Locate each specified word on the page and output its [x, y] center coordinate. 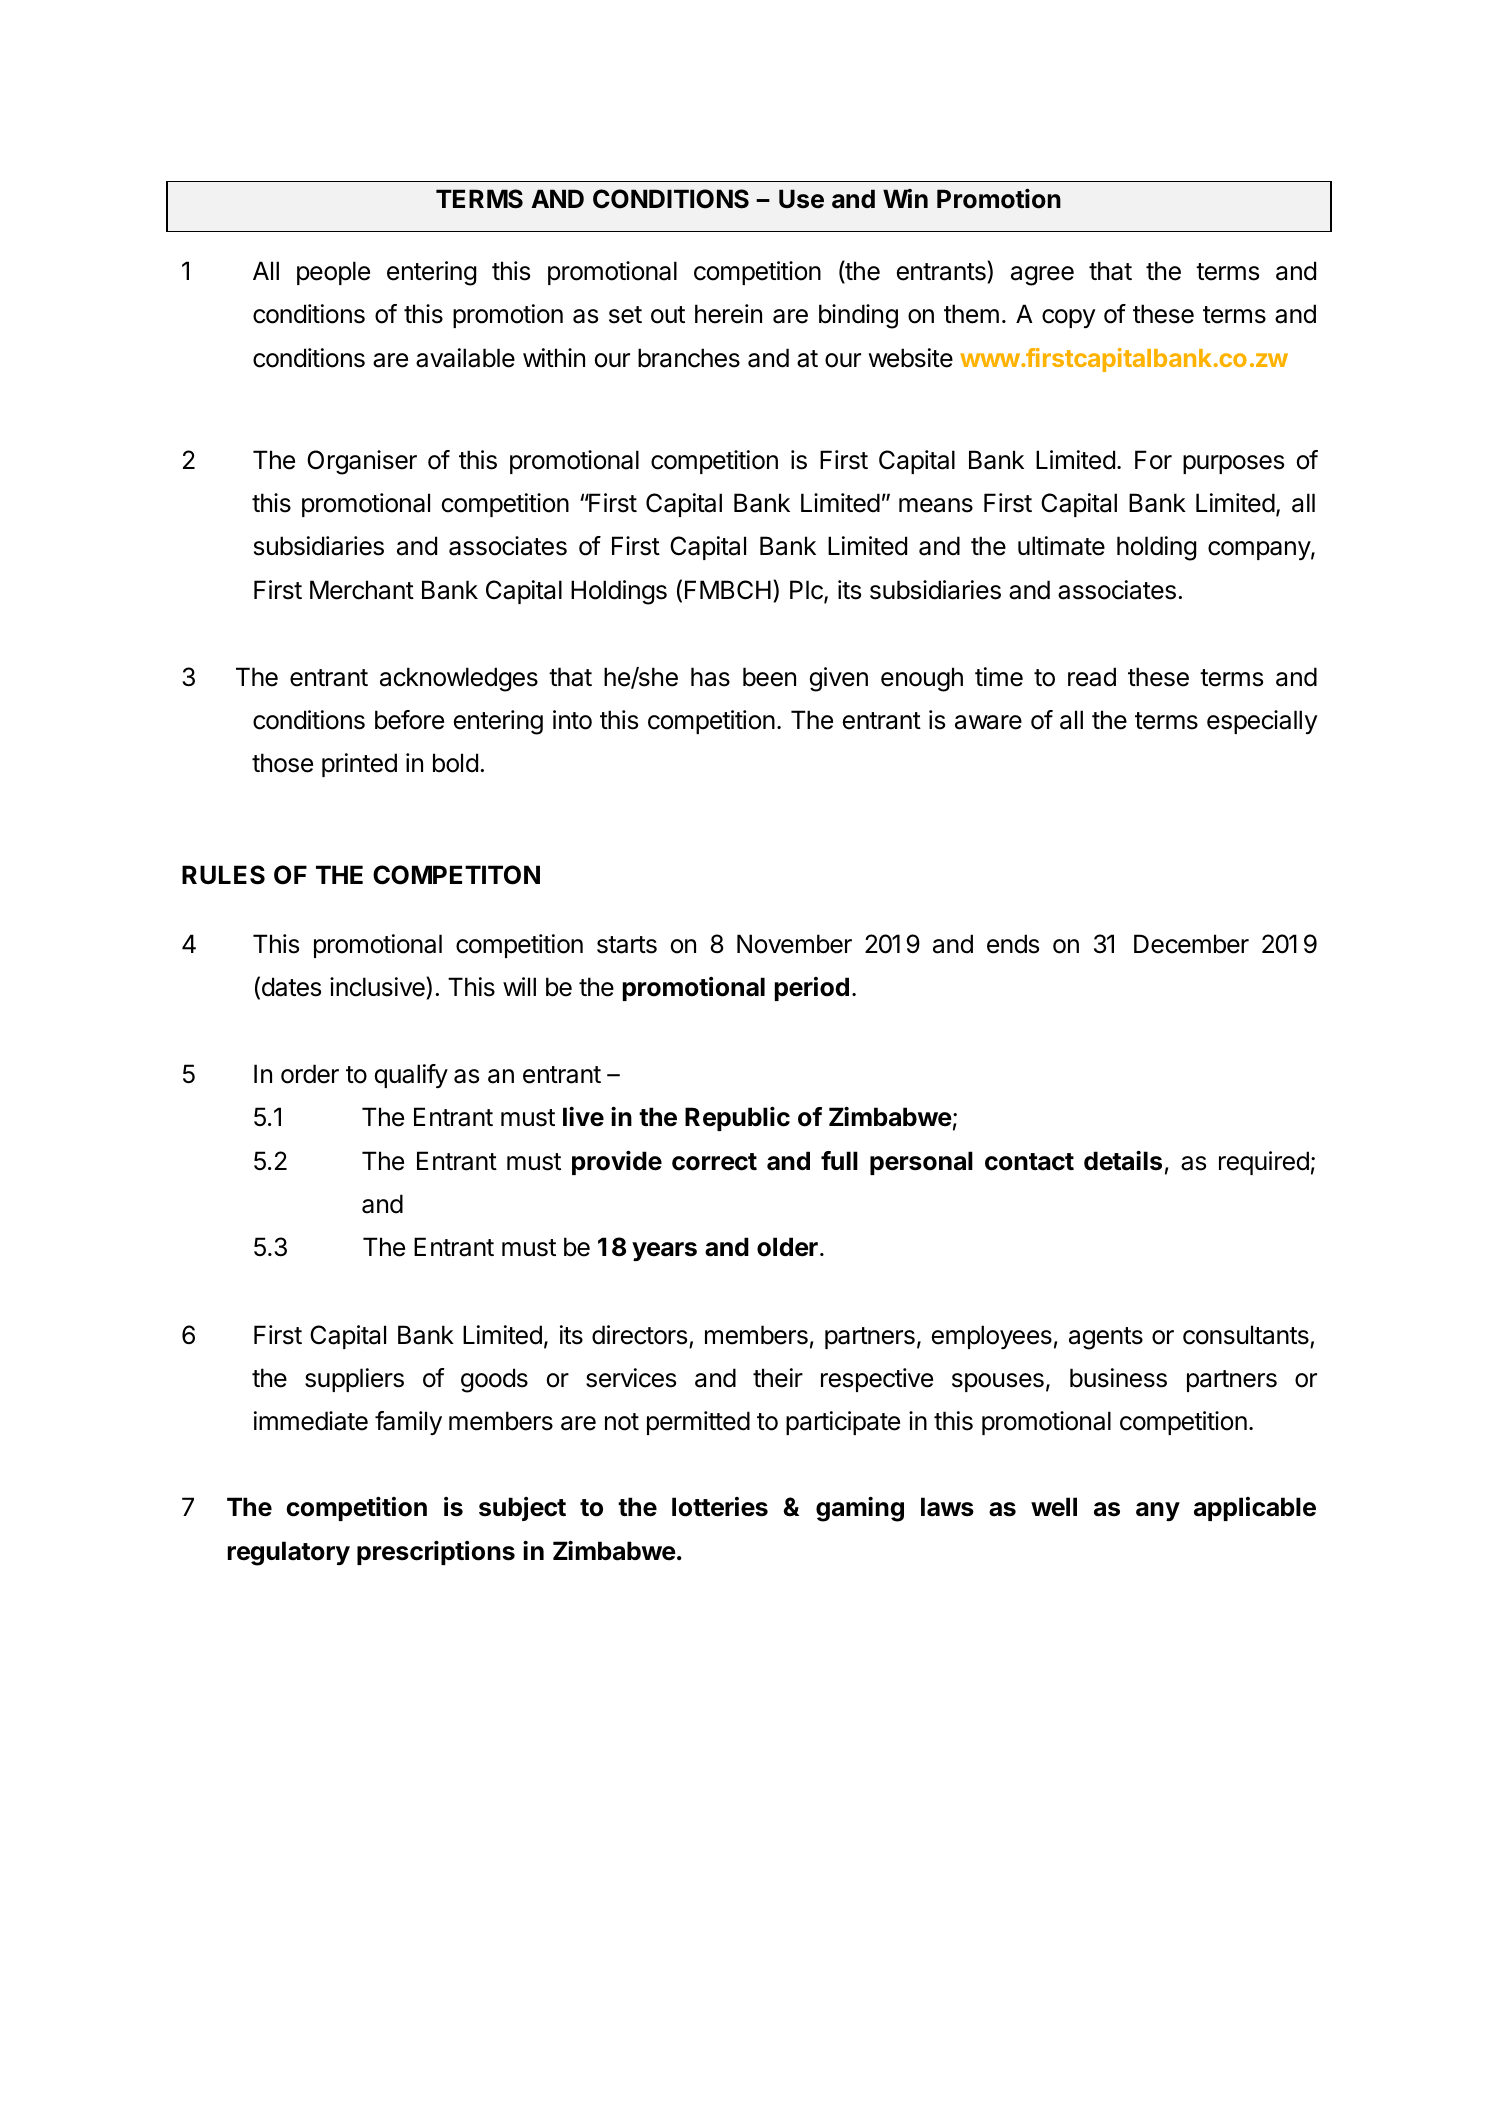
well [1054, 1507]
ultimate [1061, 546]
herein [728, 314]
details [1123, 1161]
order [310, 1074]
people [333, 273]
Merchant [362, 590]
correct [714, 1162]
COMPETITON [456, 875]
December [1191, 944]
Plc [807, 591]
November [794, 944]
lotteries [720, 1507]
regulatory [289, 1553]
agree [1042, 276]
